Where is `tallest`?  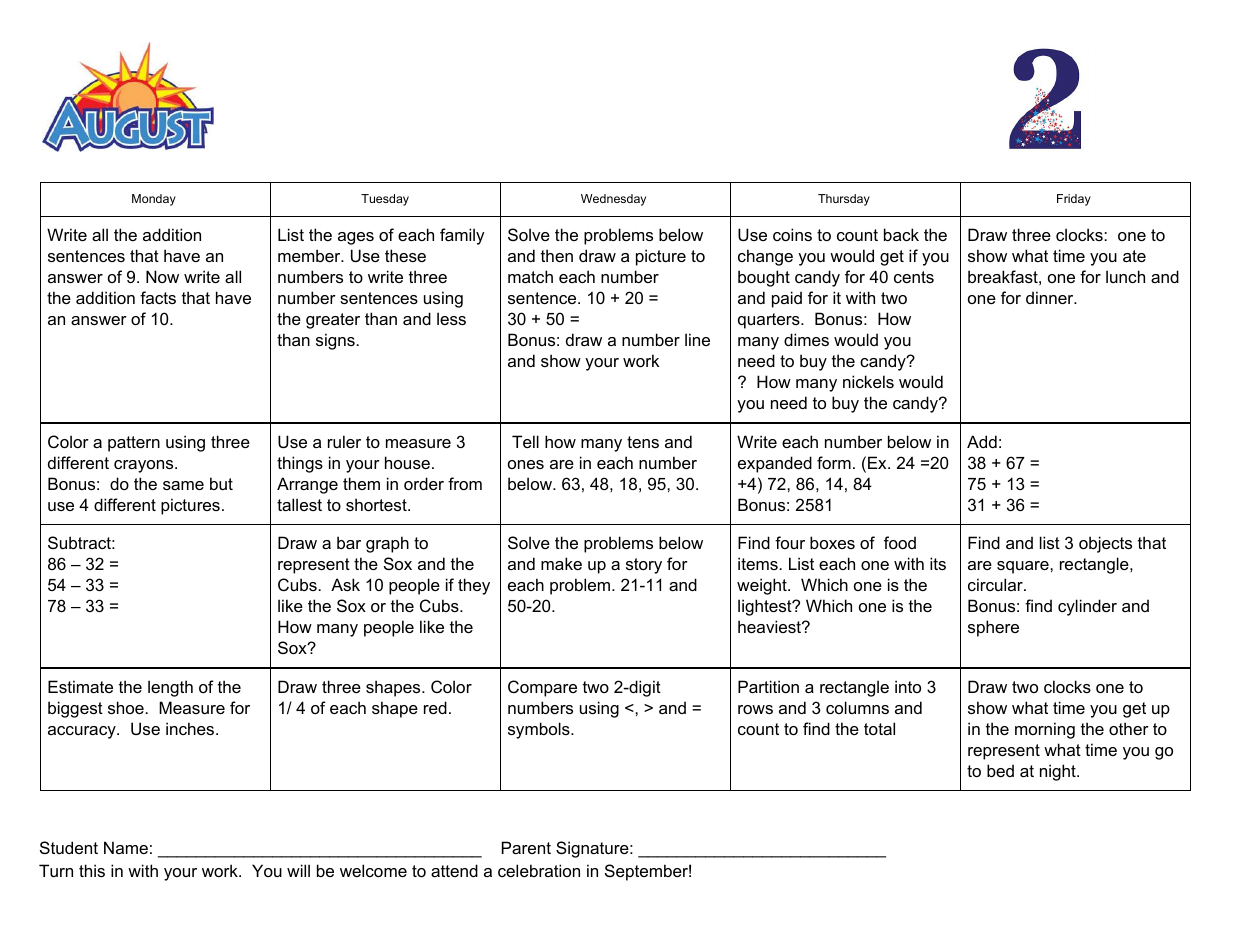 tallest is located at coordinates (299, 504).
